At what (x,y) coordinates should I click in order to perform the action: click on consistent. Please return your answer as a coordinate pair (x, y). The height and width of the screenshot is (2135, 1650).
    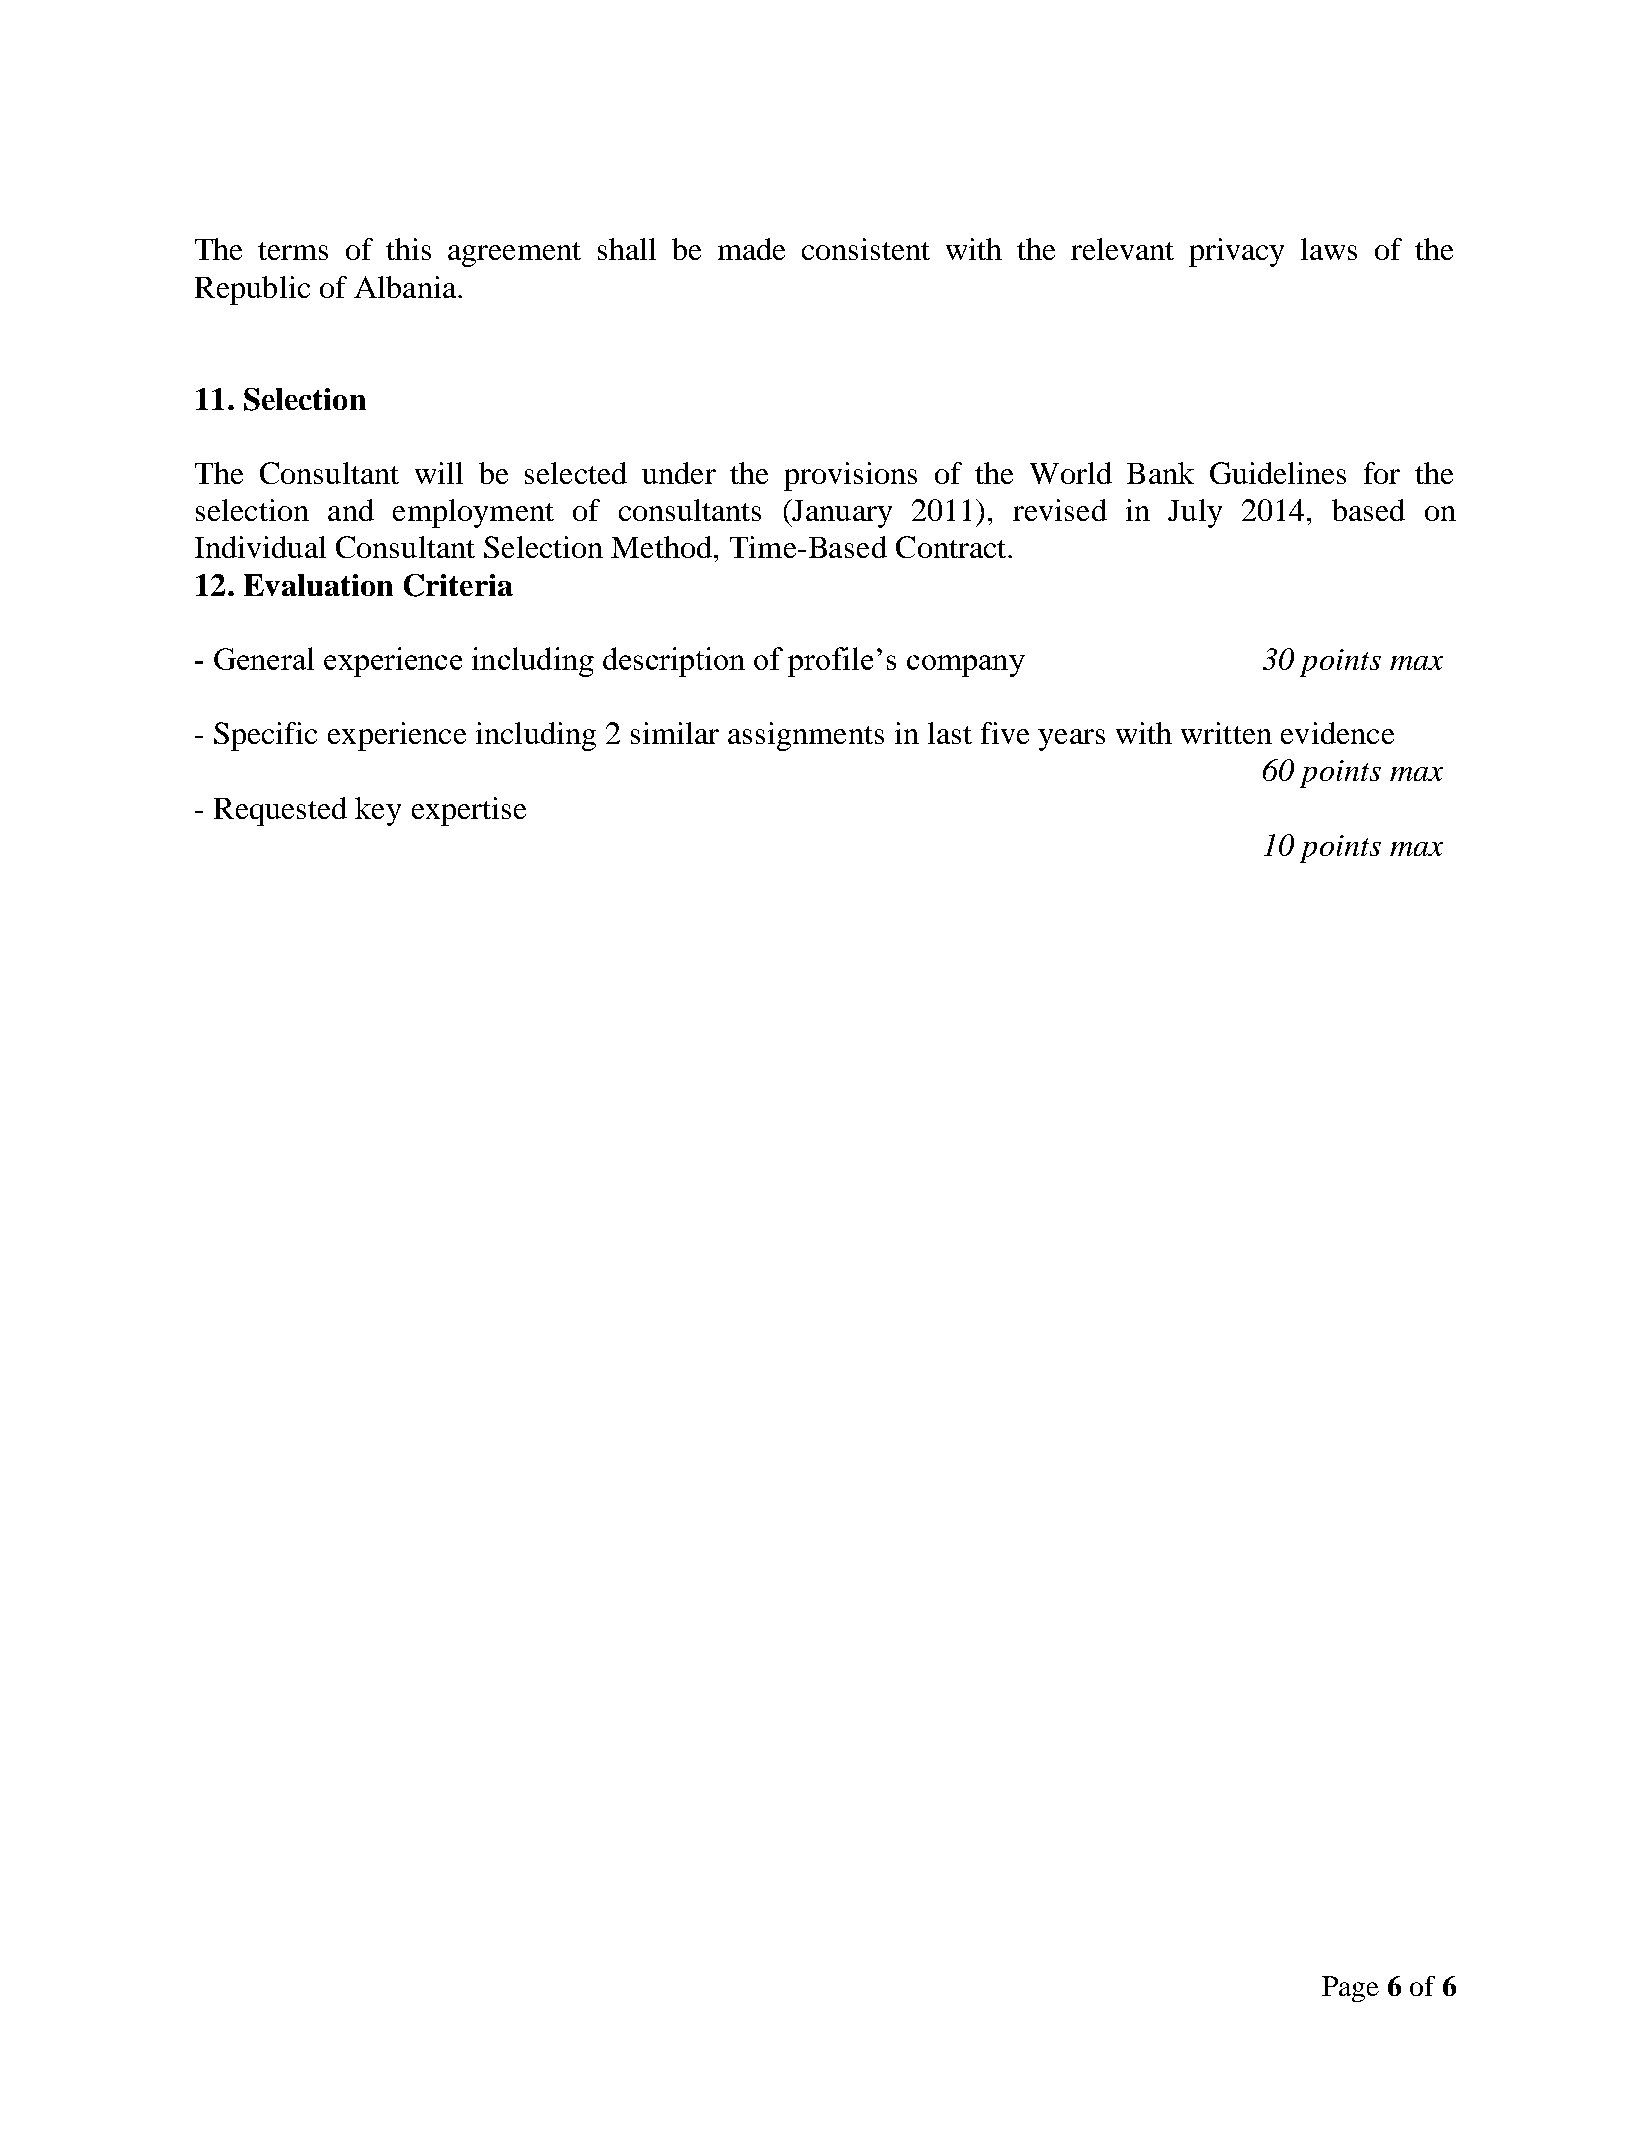
    Looking at the image, I should click on (866, 249).
